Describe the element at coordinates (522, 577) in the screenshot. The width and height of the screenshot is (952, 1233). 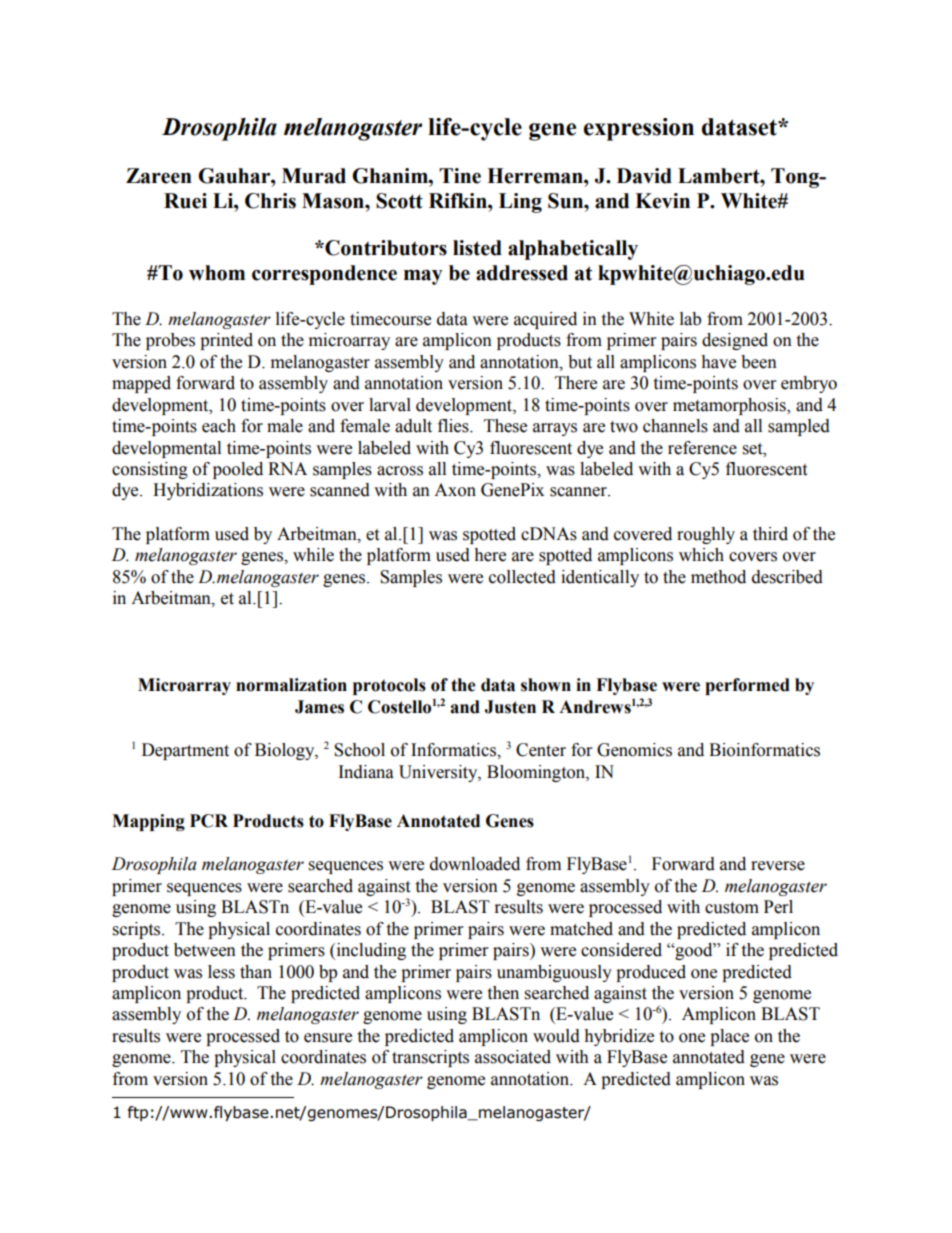
I see `collected` at that location.
